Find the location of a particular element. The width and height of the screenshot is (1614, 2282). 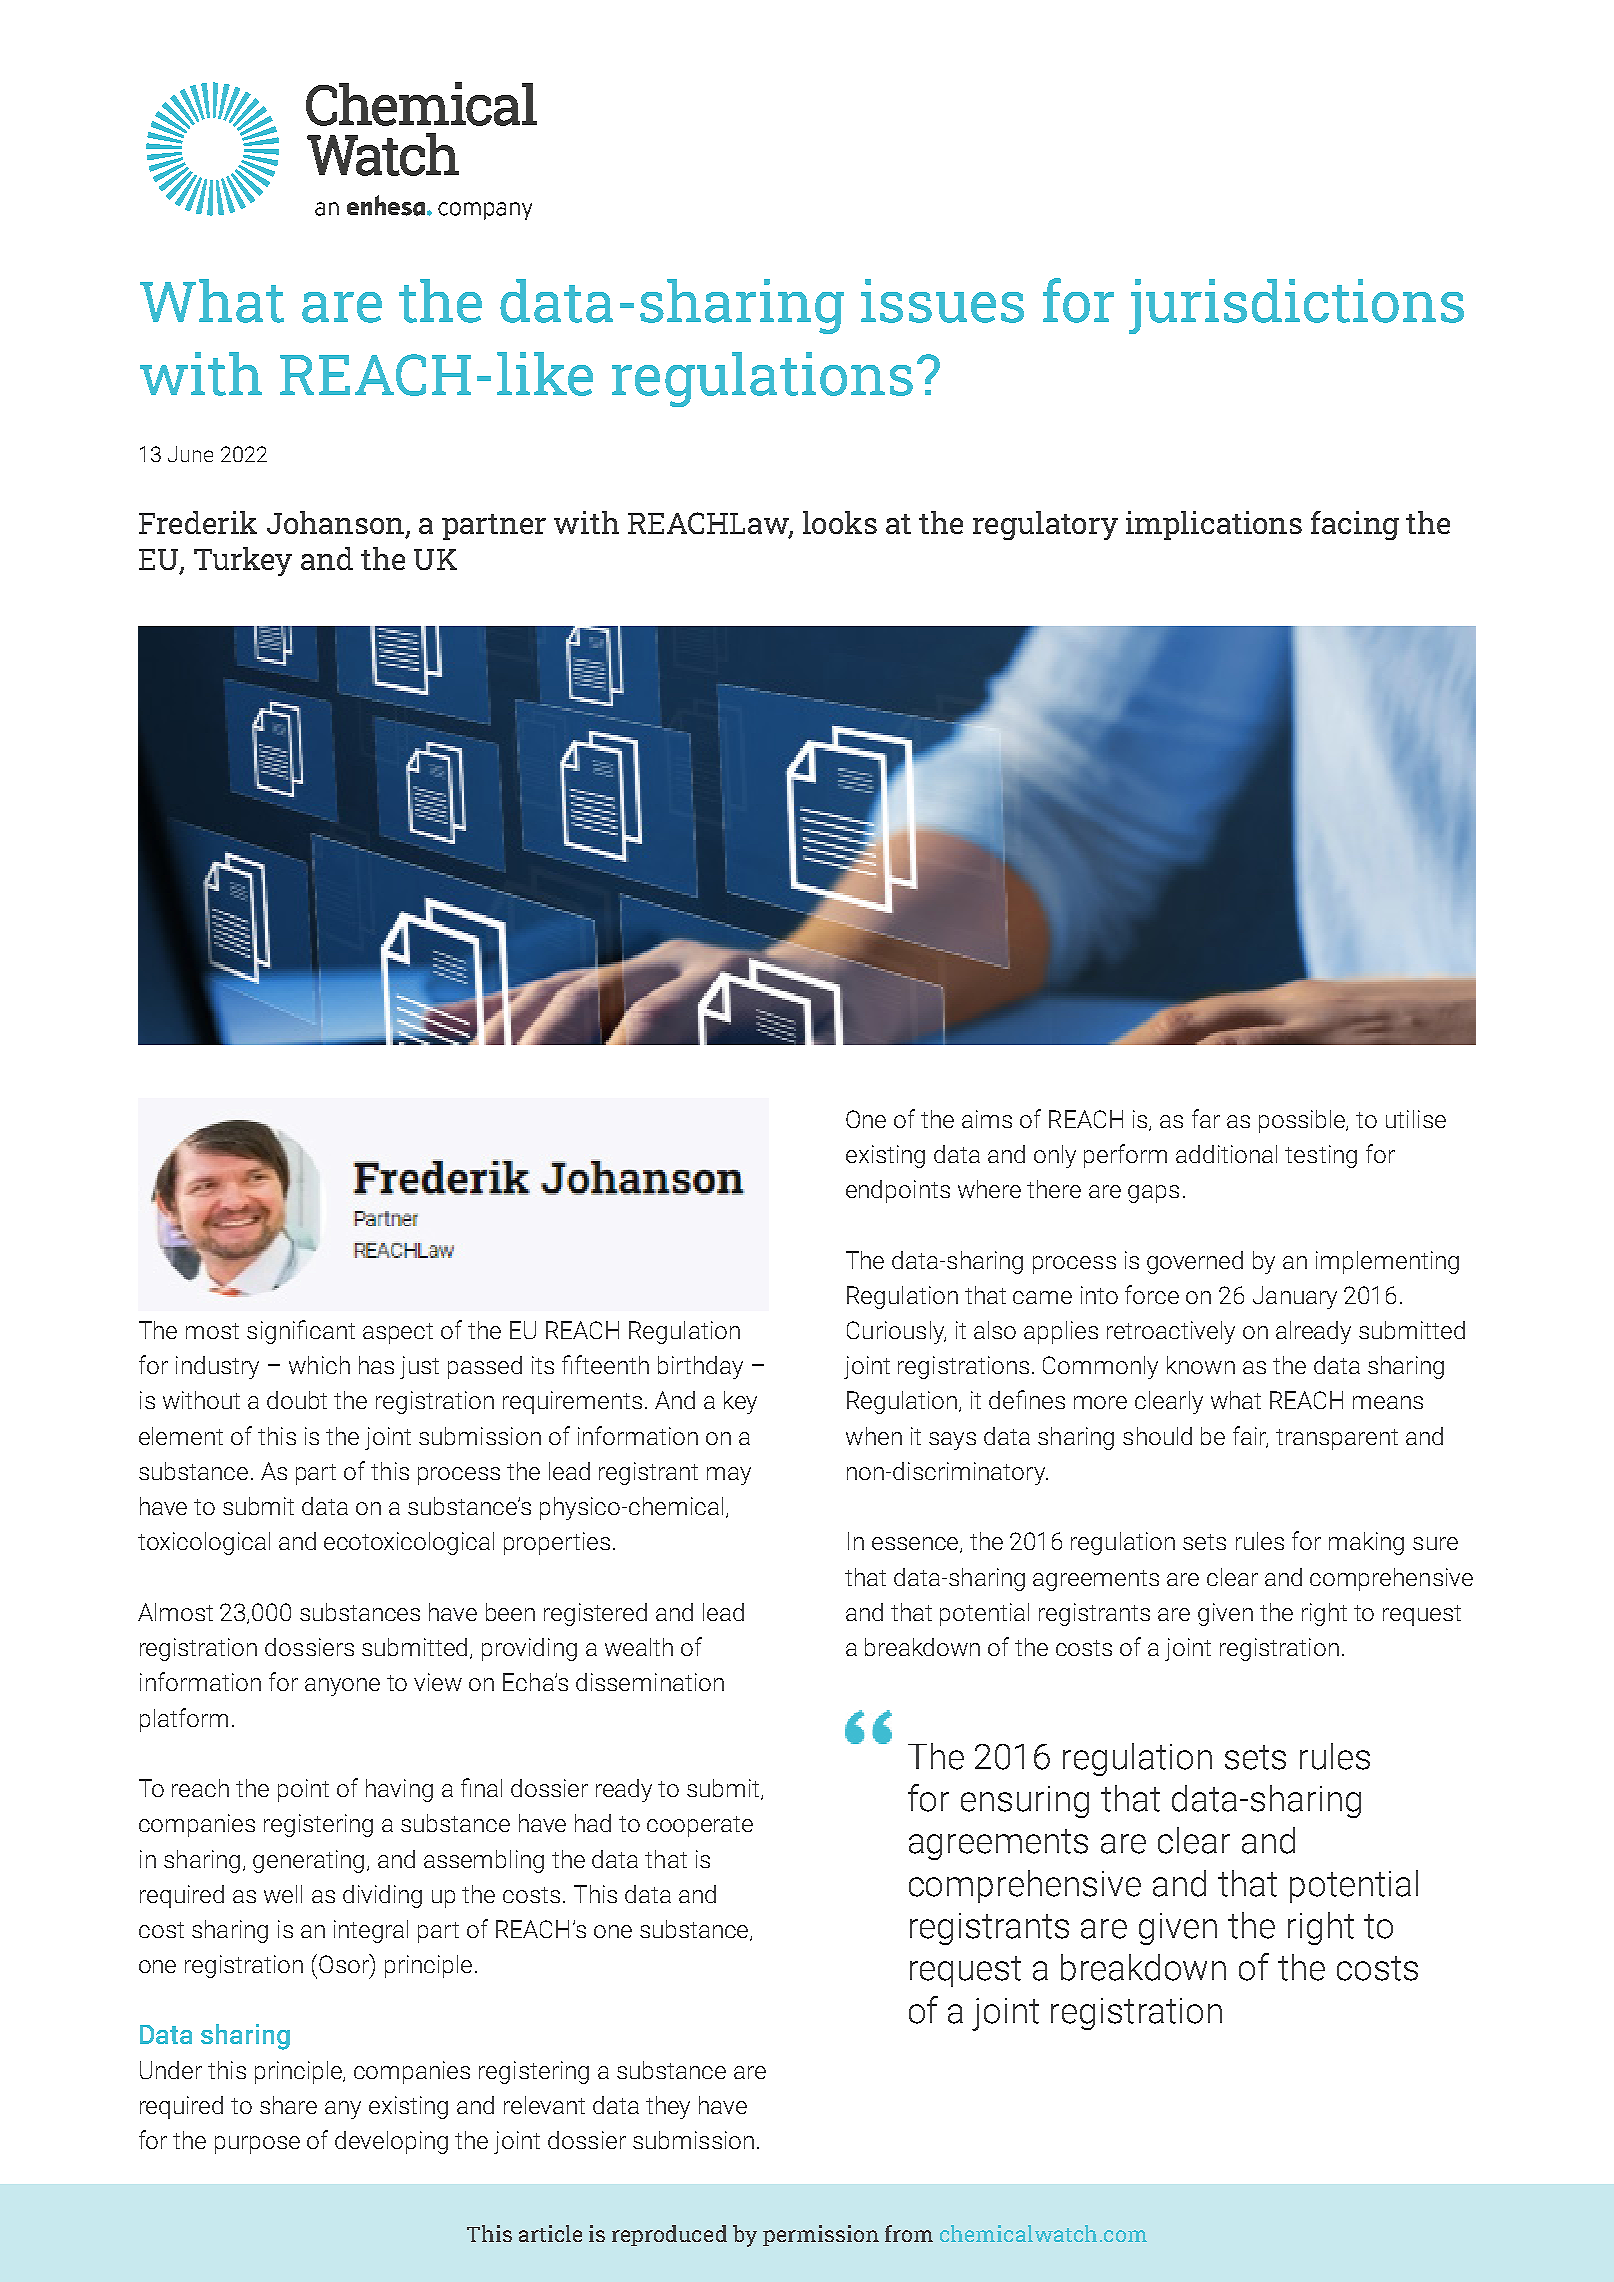

essence is located at coordinates (916, 1545).
